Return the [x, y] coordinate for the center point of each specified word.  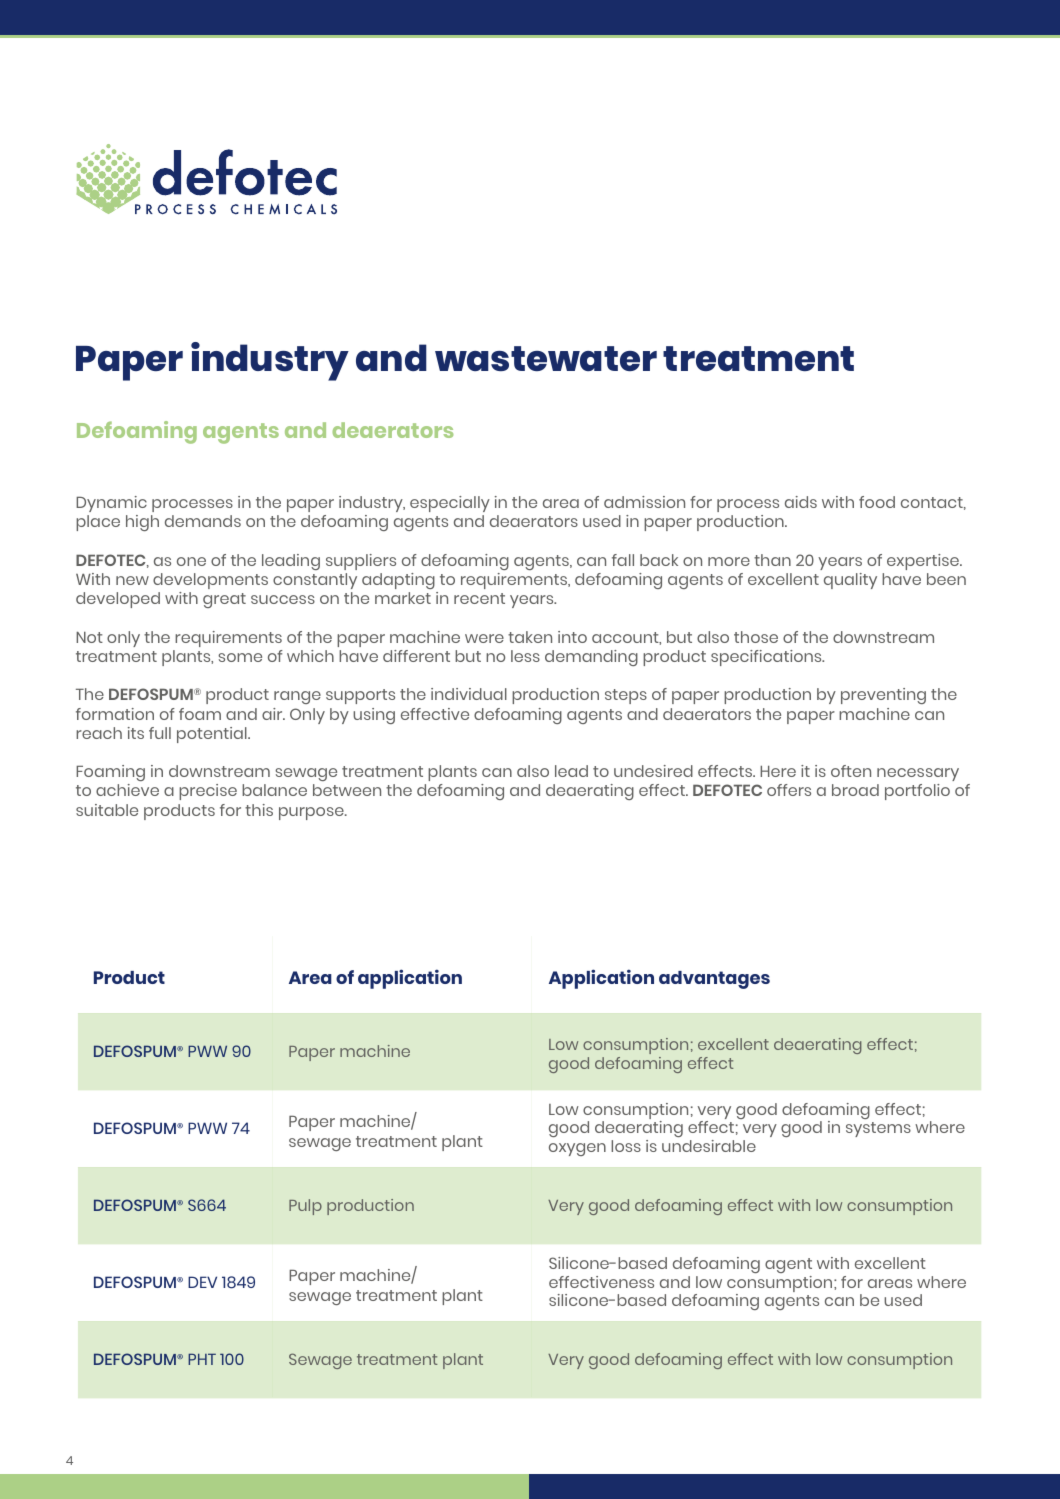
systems [878, 1129]
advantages [714, 980]
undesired [653, 771]
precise [208, 792]
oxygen [577, 1149]
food [877, 502]
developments [210, 581]
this [259, 810]
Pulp [305, 1207]
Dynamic [111, 504]
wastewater [546, 358]
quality [850, 581]
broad [855, 790]
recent [479, 598]
